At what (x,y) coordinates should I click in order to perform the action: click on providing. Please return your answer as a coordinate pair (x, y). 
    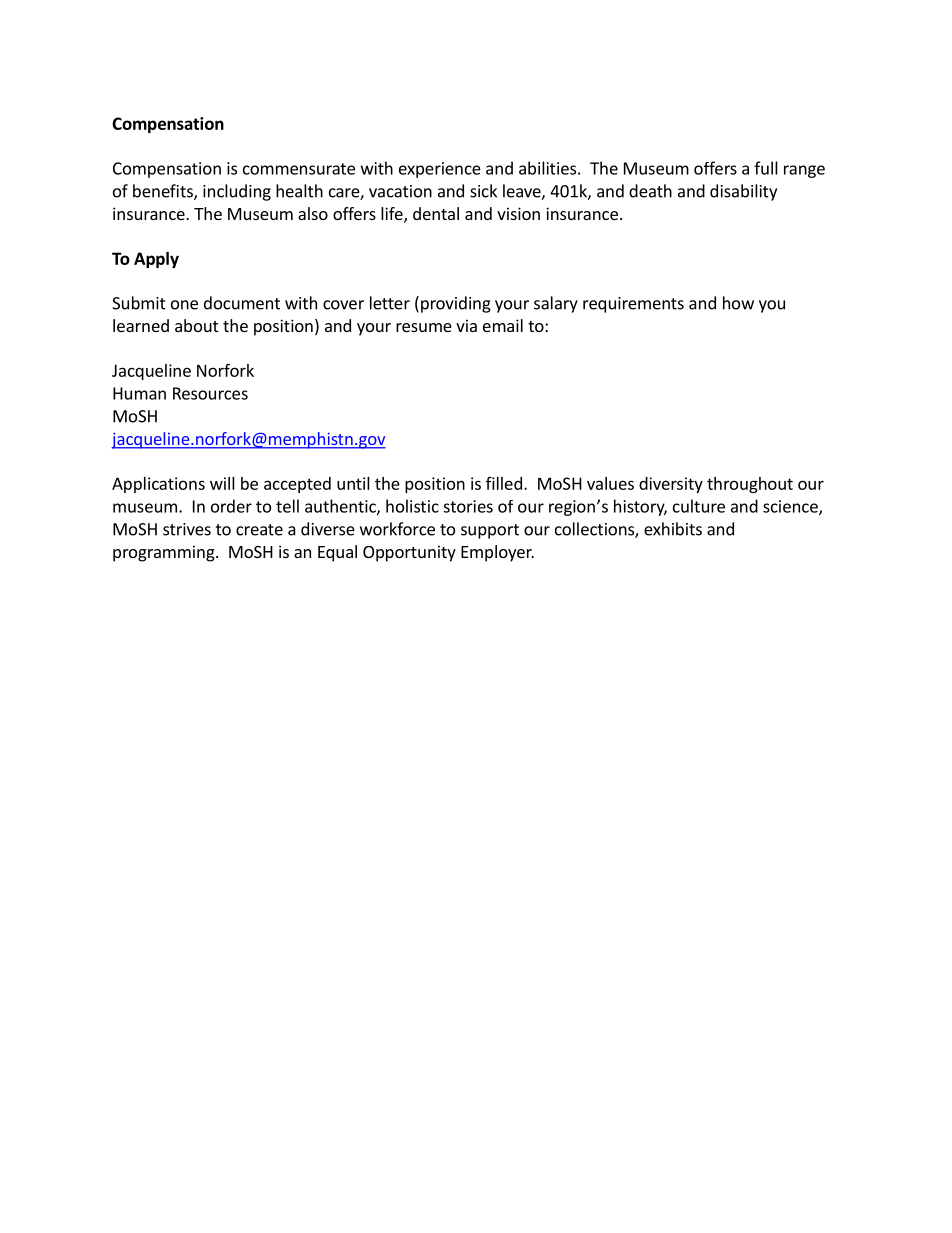
    Looking at the image, I should click on (456, 304).
